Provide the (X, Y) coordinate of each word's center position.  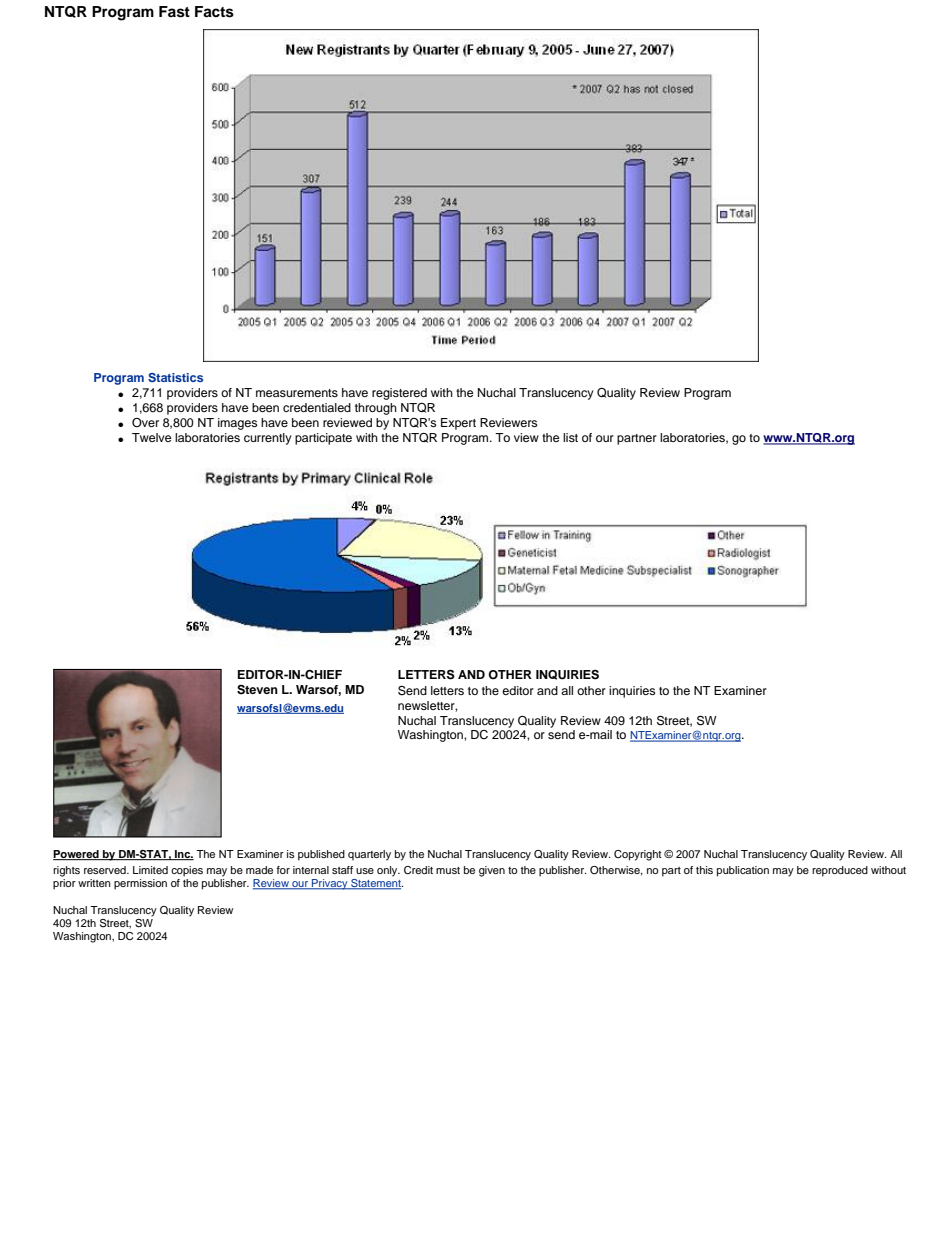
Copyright (638, 855)
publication (743, 871)
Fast (174, 12)
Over (145, 423)
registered (399, 394)
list (570, 437)
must (448, 870)
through (376, 409)
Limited (150, 870)
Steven (257, 690)
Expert (458, 424)
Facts (214, 12)
